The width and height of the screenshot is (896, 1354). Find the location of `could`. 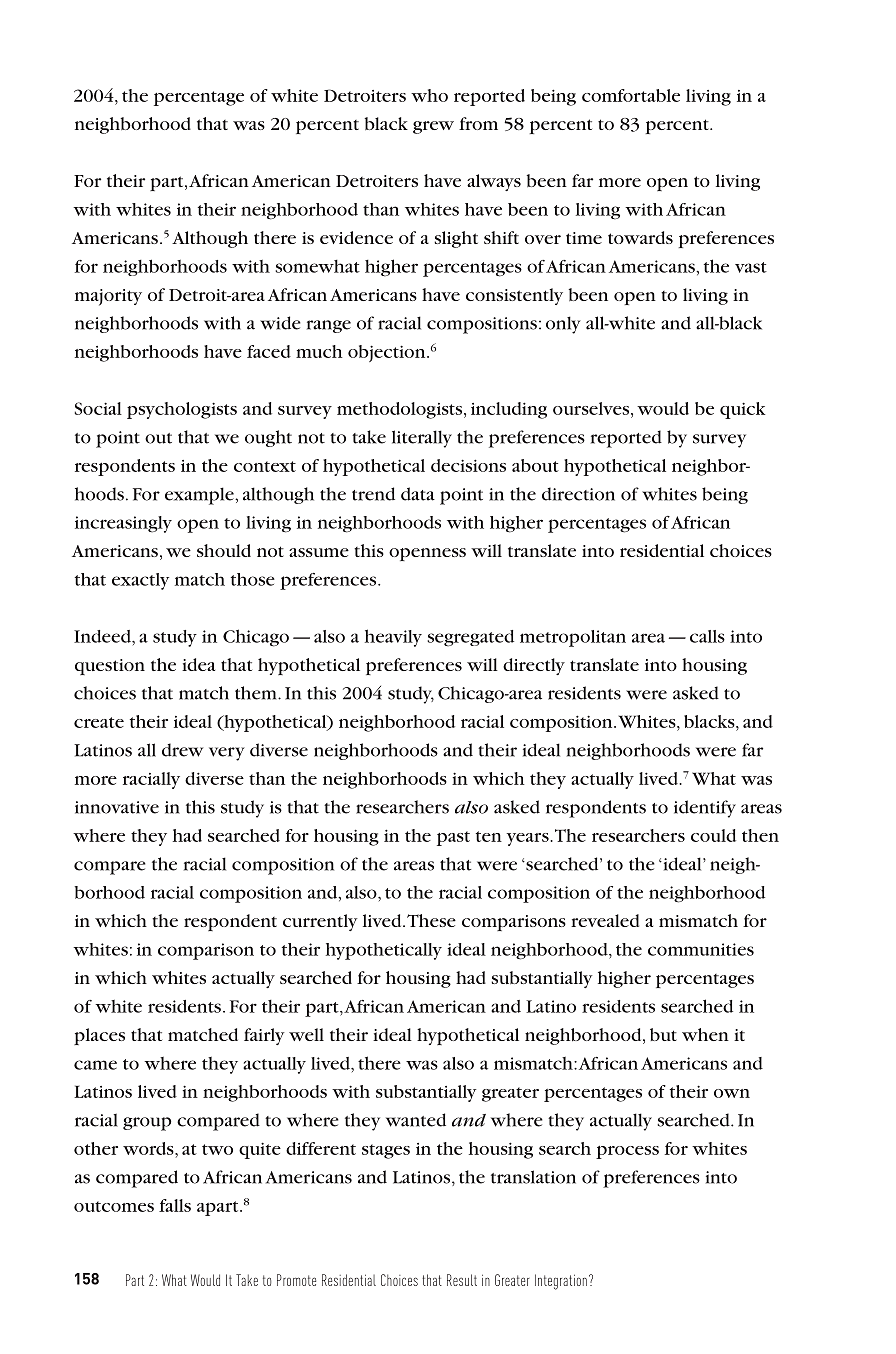

could is located at coordinates (713, 835).
